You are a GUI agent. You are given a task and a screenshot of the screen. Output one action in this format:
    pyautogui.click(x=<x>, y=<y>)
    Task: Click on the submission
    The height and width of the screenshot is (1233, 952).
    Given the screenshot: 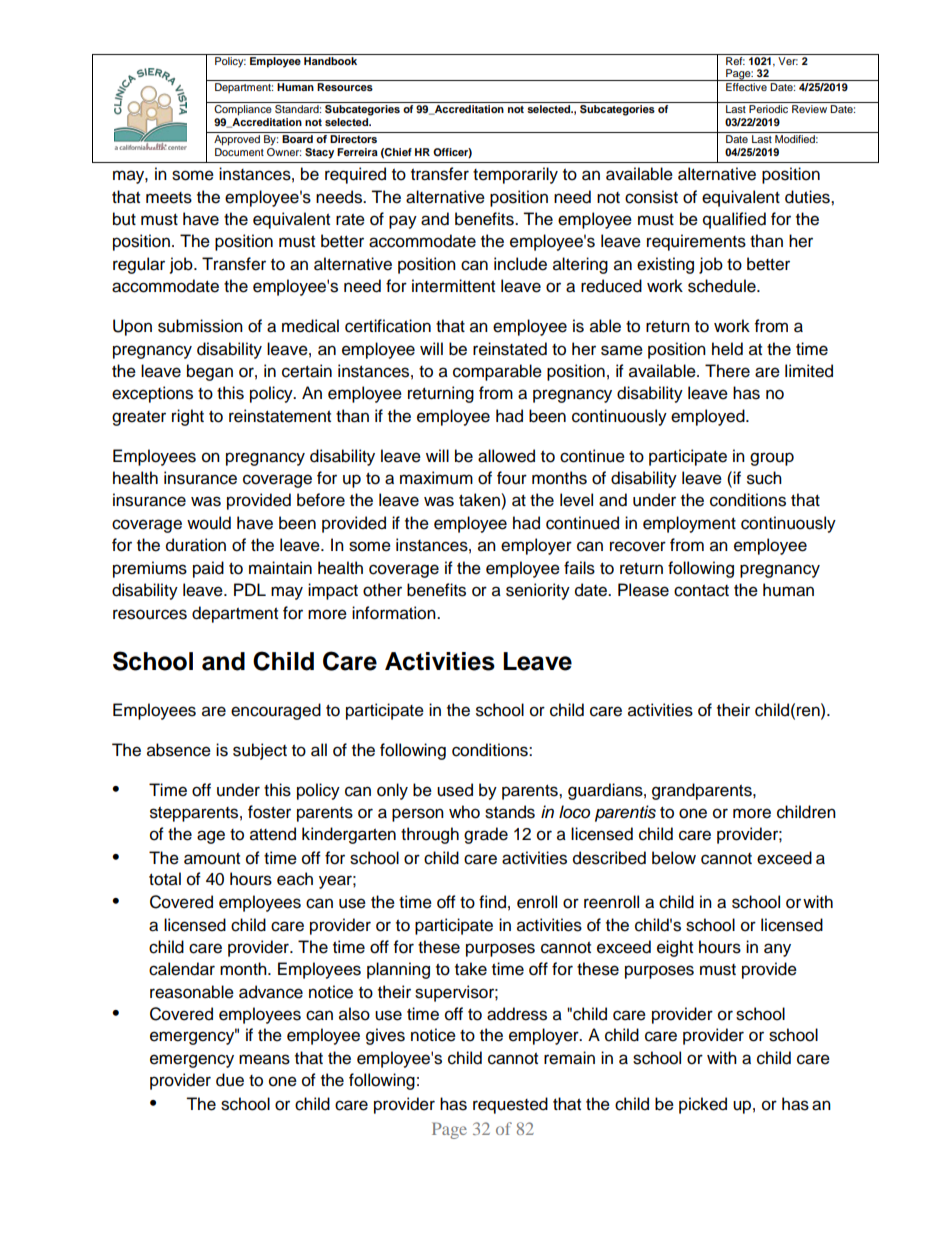 What is the action you would take?
    pyautogui.click(x=200, y=326)
